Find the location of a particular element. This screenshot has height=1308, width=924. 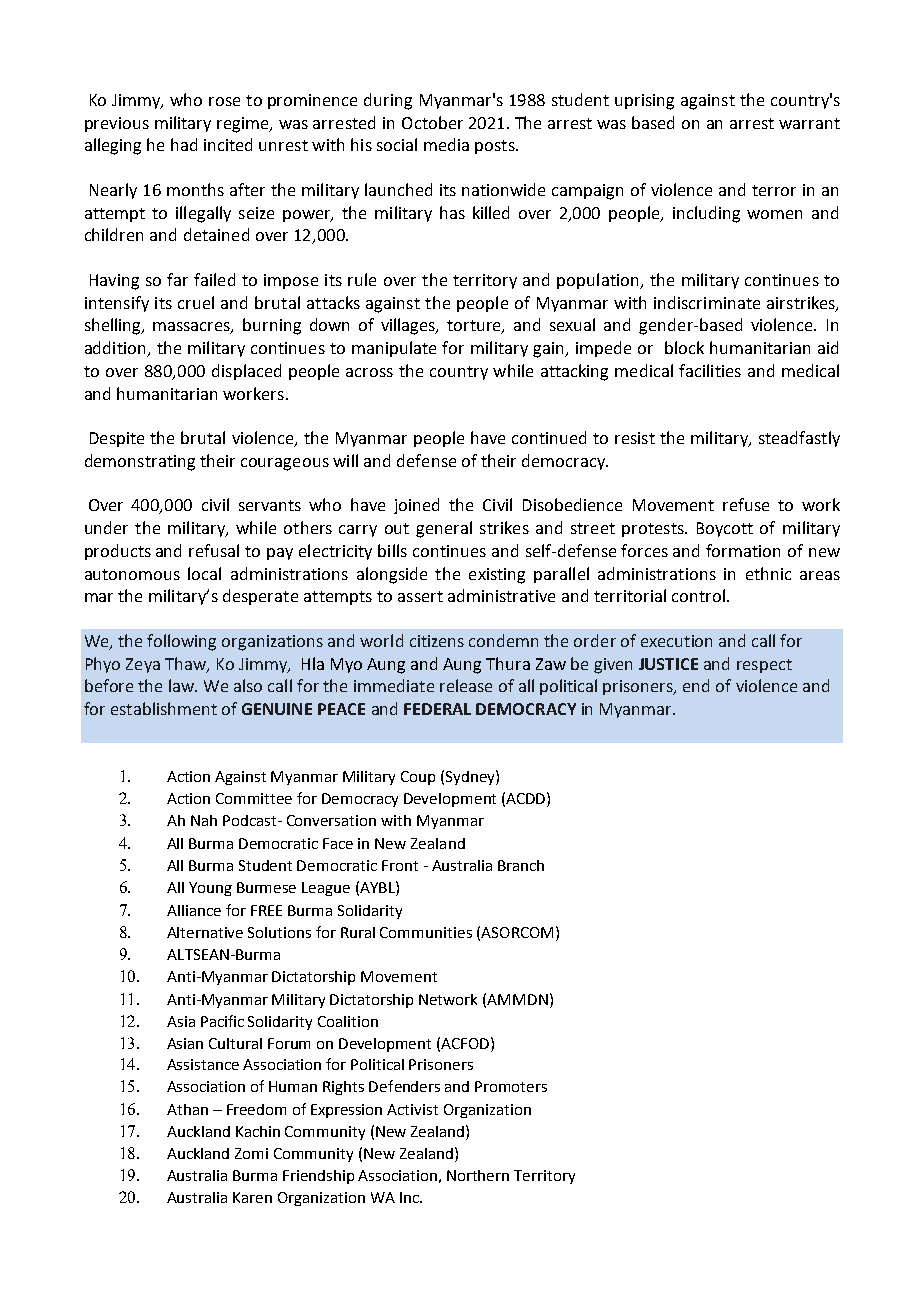

warrant is located at coordinates (809, 123).
